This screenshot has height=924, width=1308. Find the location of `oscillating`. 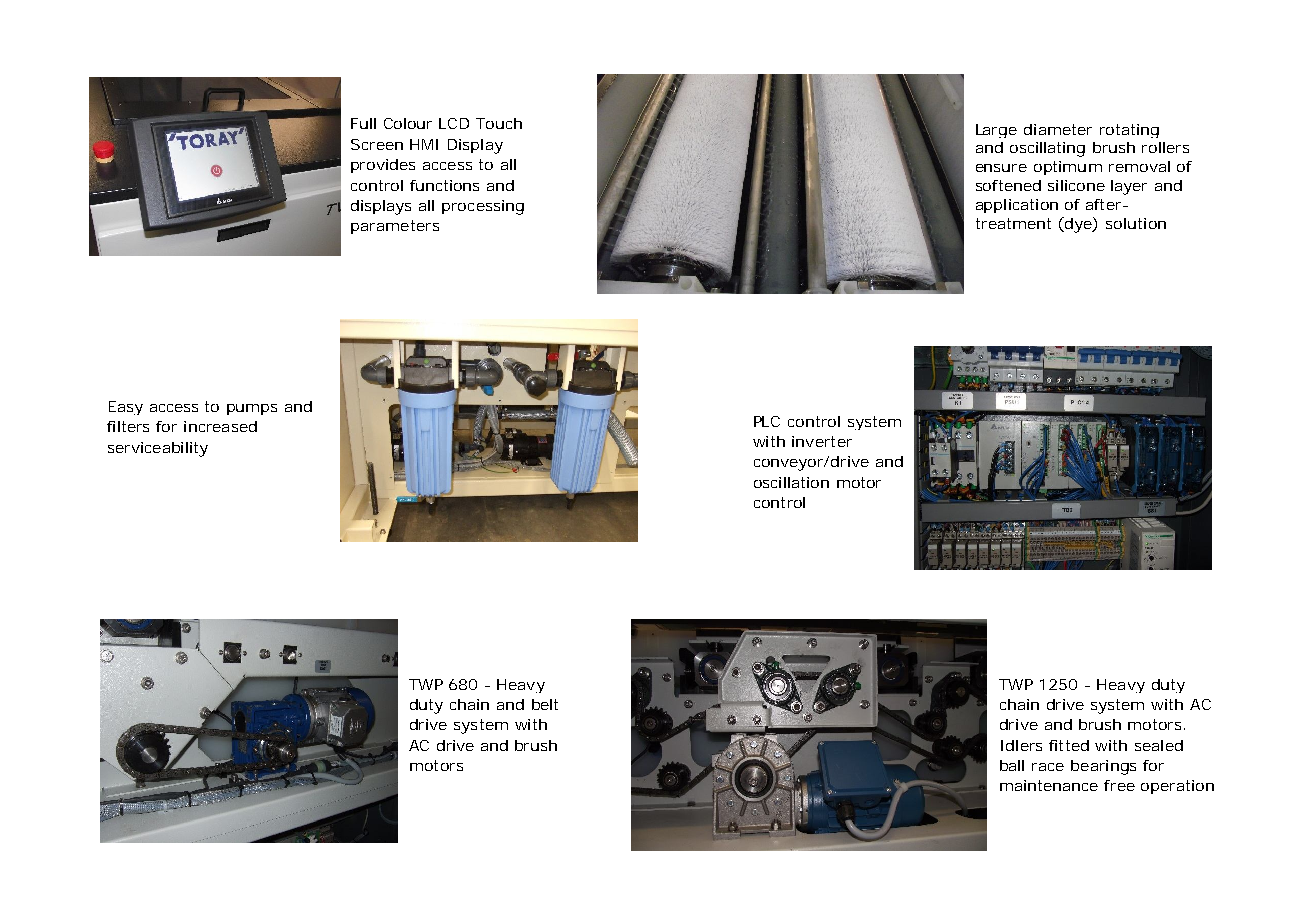

oscillating is located at coordinates (1047, 149).
